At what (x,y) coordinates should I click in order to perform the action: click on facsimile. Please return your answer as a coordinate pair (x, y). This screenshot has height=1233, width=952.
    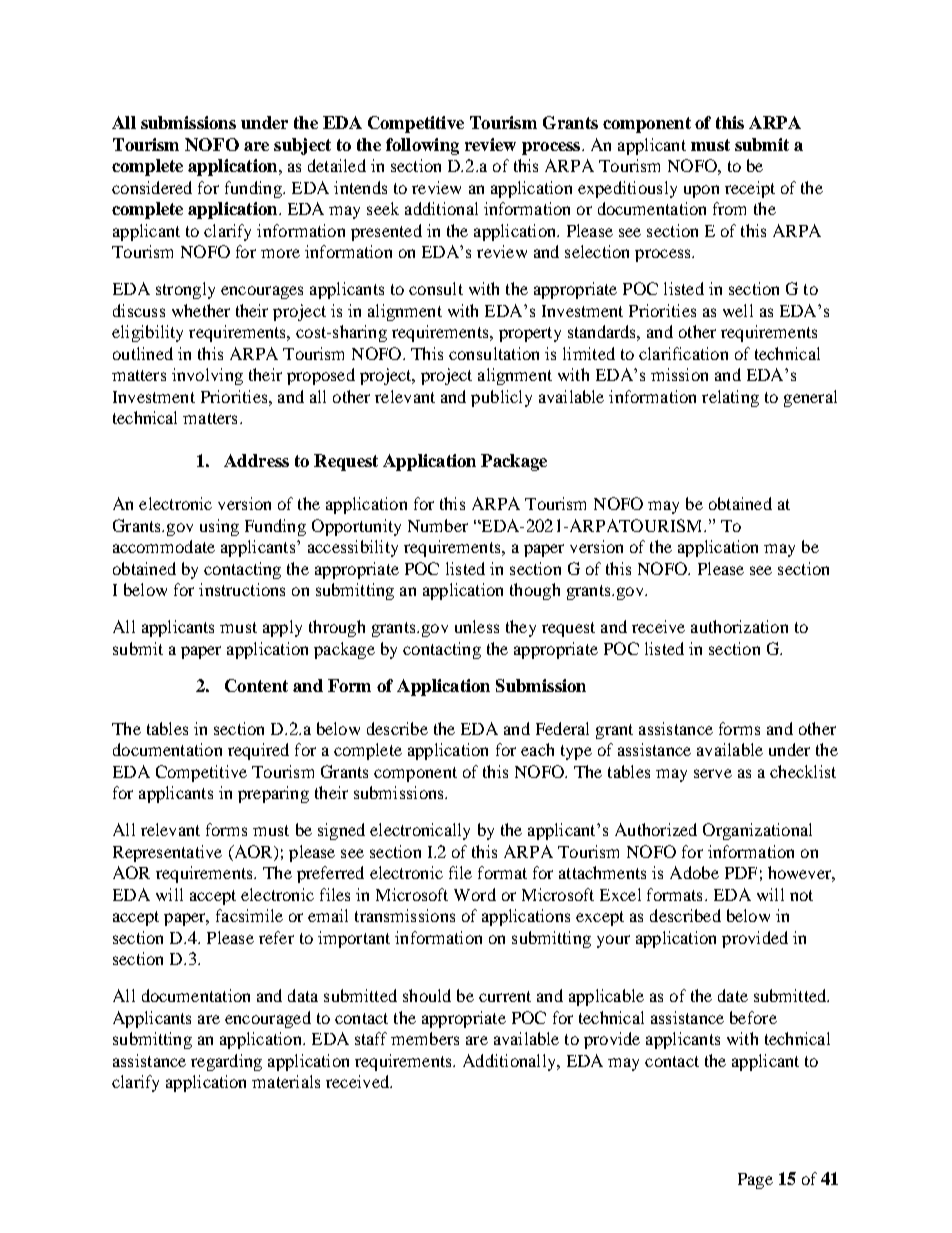
    Looking at the image, I should click on (249, 915).
